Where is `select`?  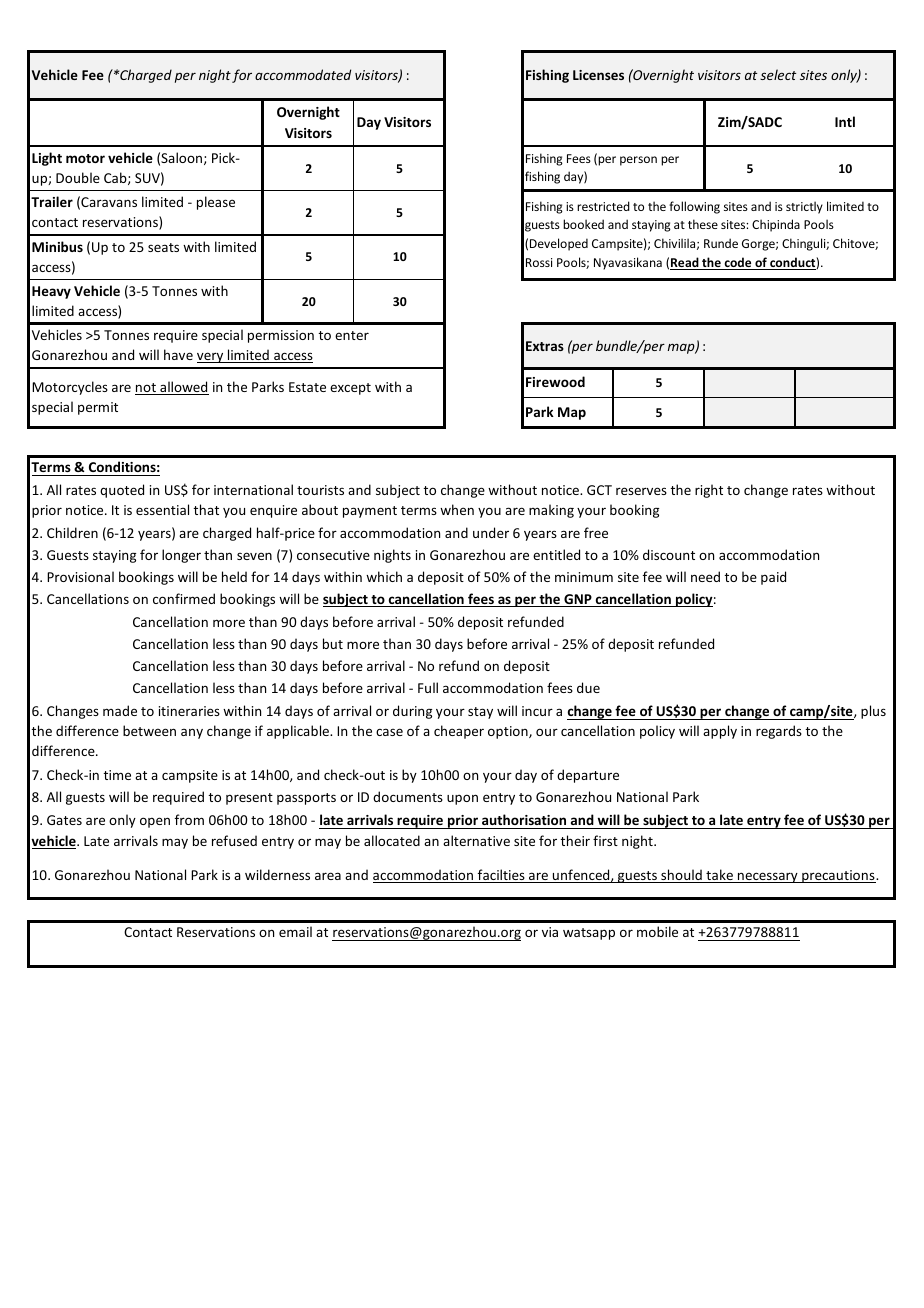 select is located at coordinates (778, 74).
